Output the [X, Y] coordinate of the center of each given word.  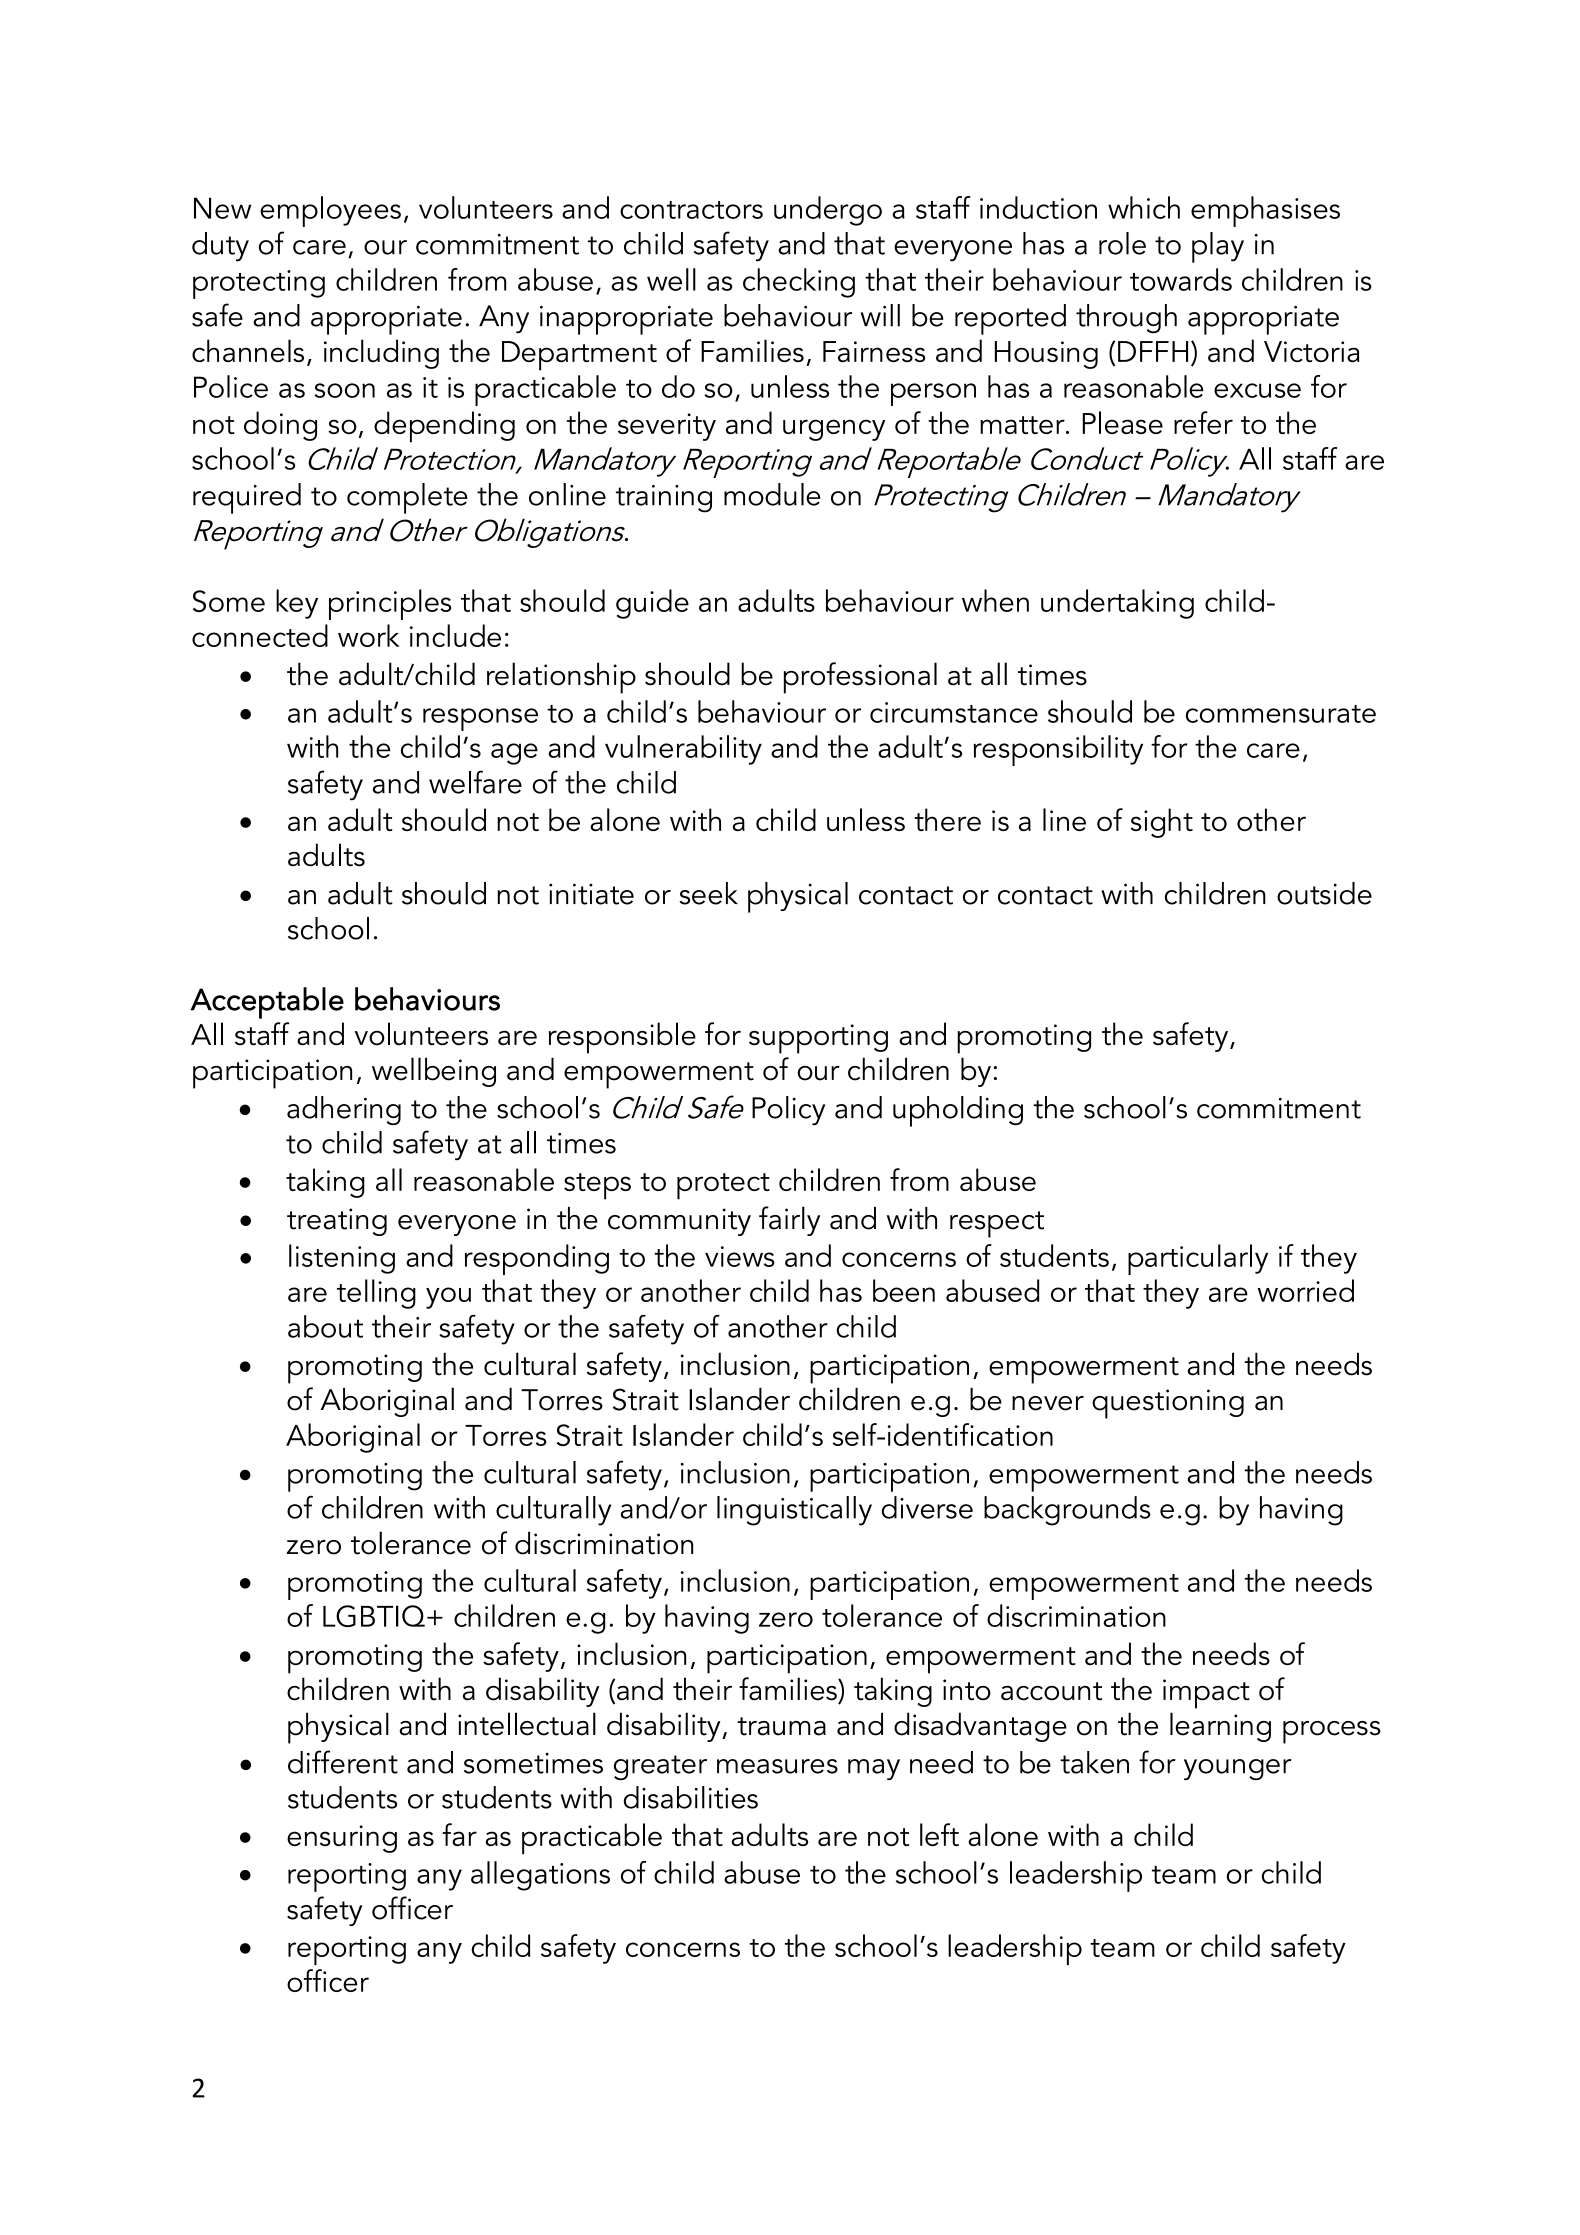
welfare [475, 782]
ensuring [342, 1839]
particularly [1198, 1259]
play [1218, 247]
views [740, 1256]
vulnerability [683, 750]
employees [330, 211]
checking [799, 283]
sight [1162, 823]
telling [376, 1294]
